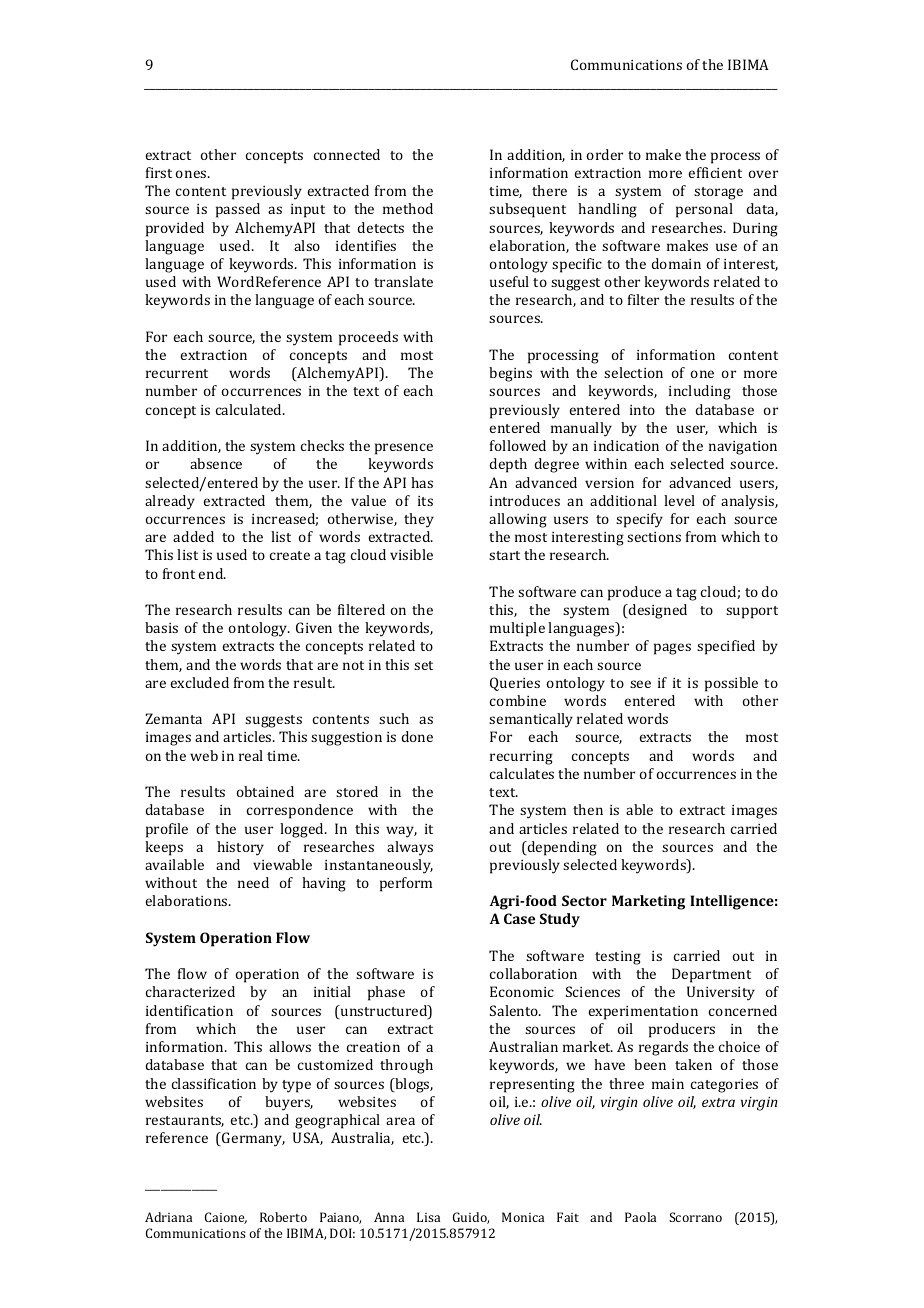 The width and height of the screenshot is (924, 1308). I want to click on including, so click(700, 392).
